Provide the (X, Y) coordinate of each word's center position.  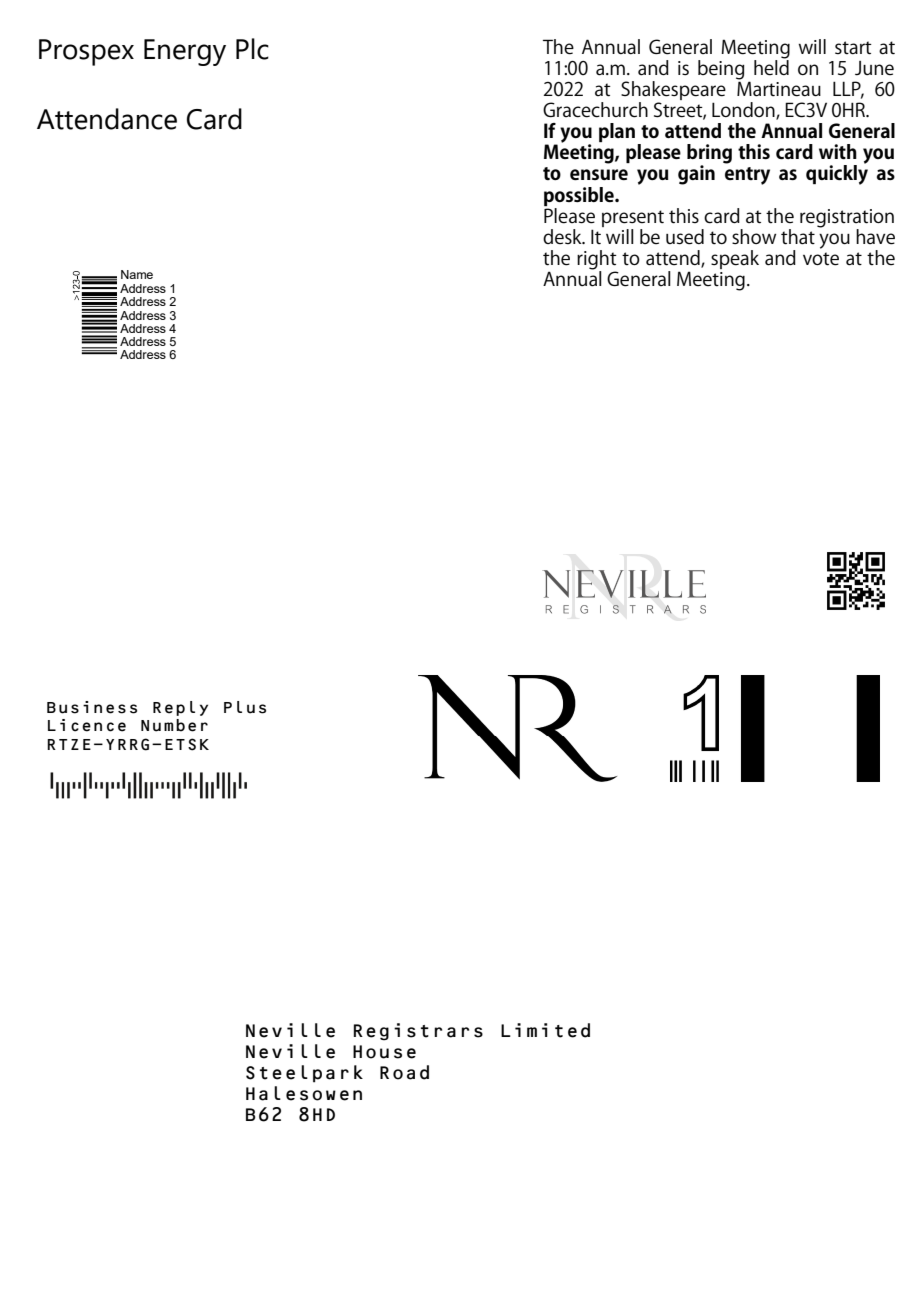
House (384, 1052)
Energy (185, 52)
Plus (245, 707)
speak (735, 259)
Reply (180, 708)
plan (617, 132)
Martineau (779, 88)
